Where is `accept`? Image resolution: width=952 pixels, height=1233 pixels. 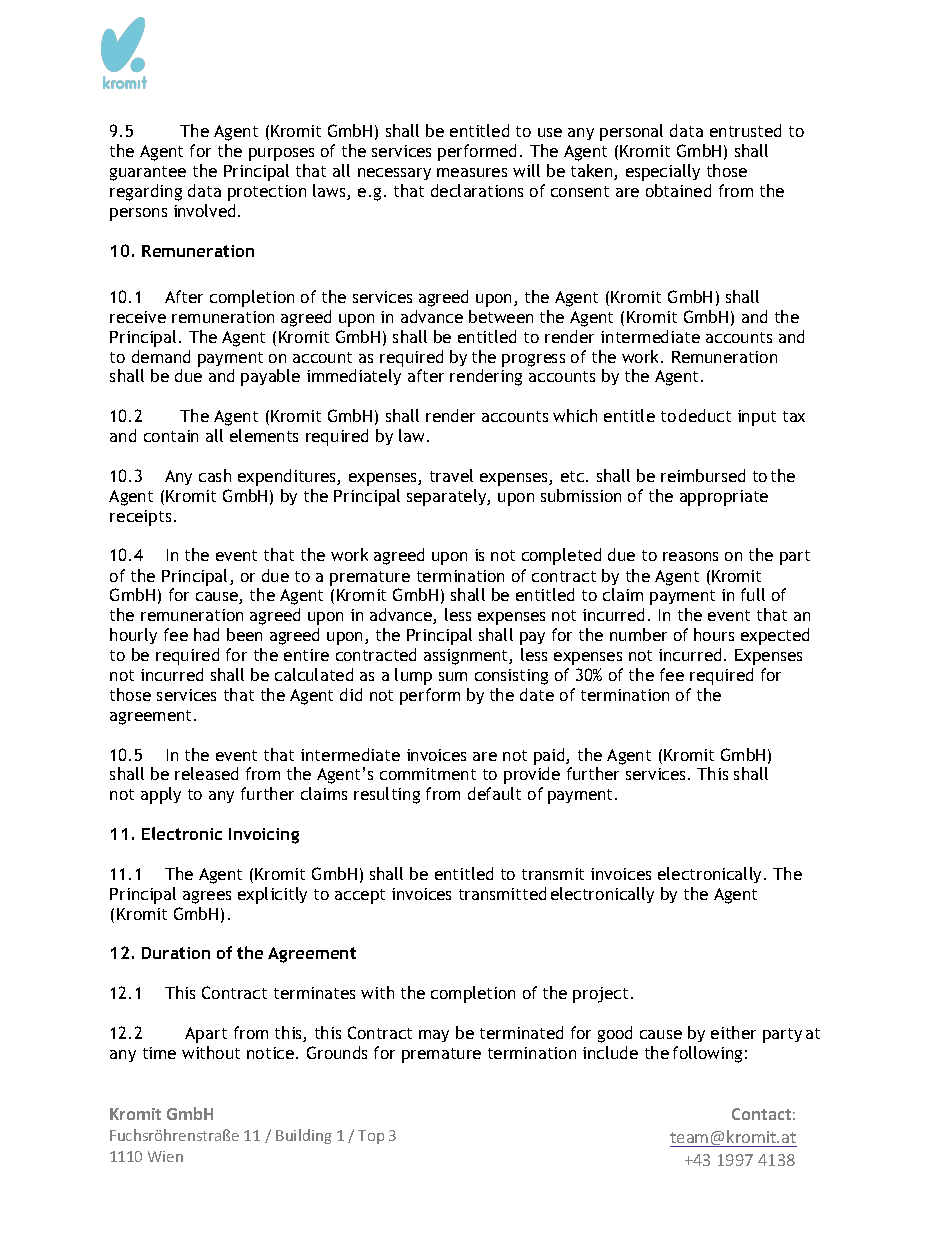 accept is located at coordinates (360, 896).
